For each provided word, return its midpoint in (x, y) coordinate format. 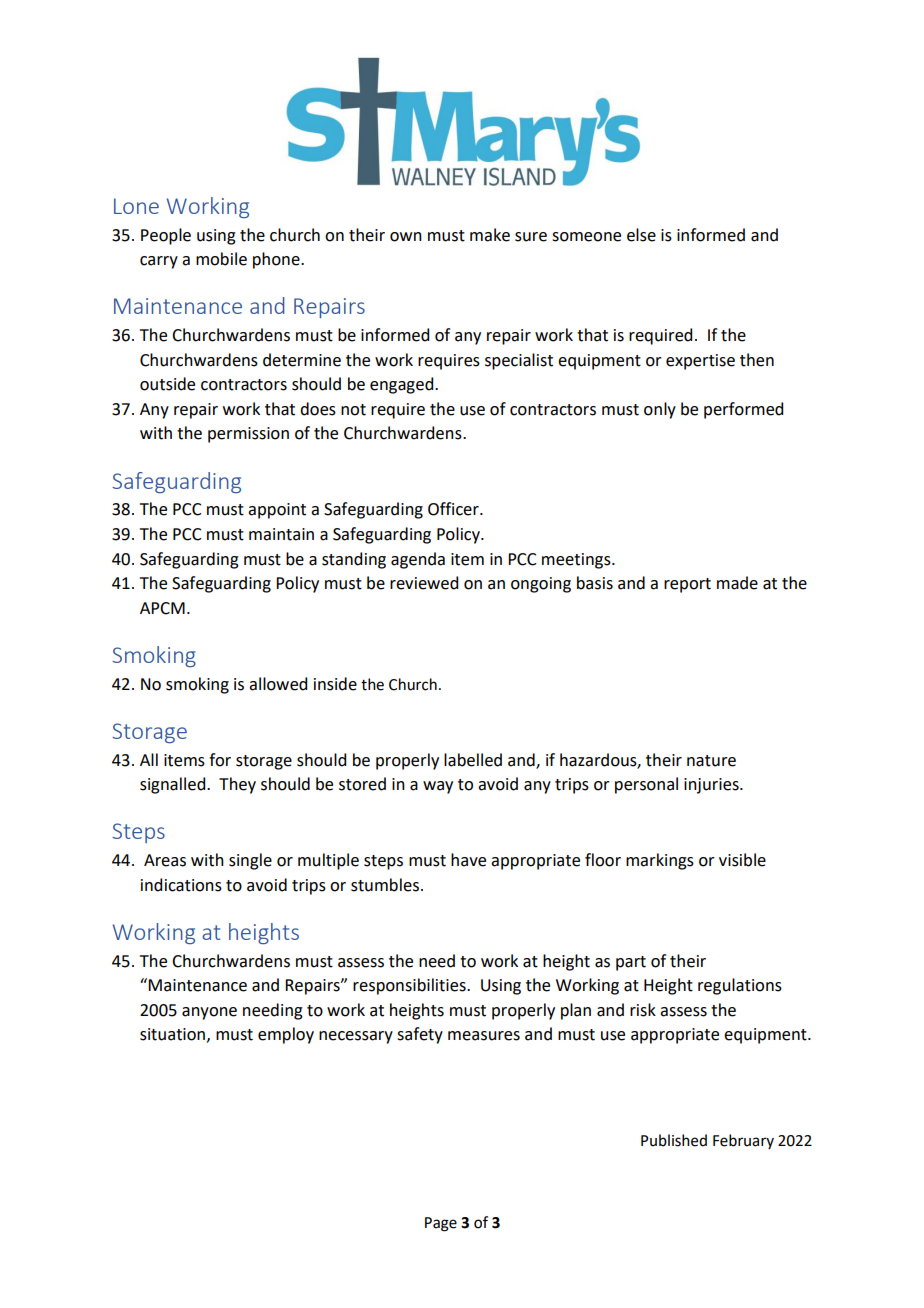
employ (286, 1035)
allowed (278, 684)
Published (674, 1140)
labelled (473, 760)
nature (711, 761)
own (406, 237)
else (641, 235)
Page (441, 1224)
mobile (221, 259)
